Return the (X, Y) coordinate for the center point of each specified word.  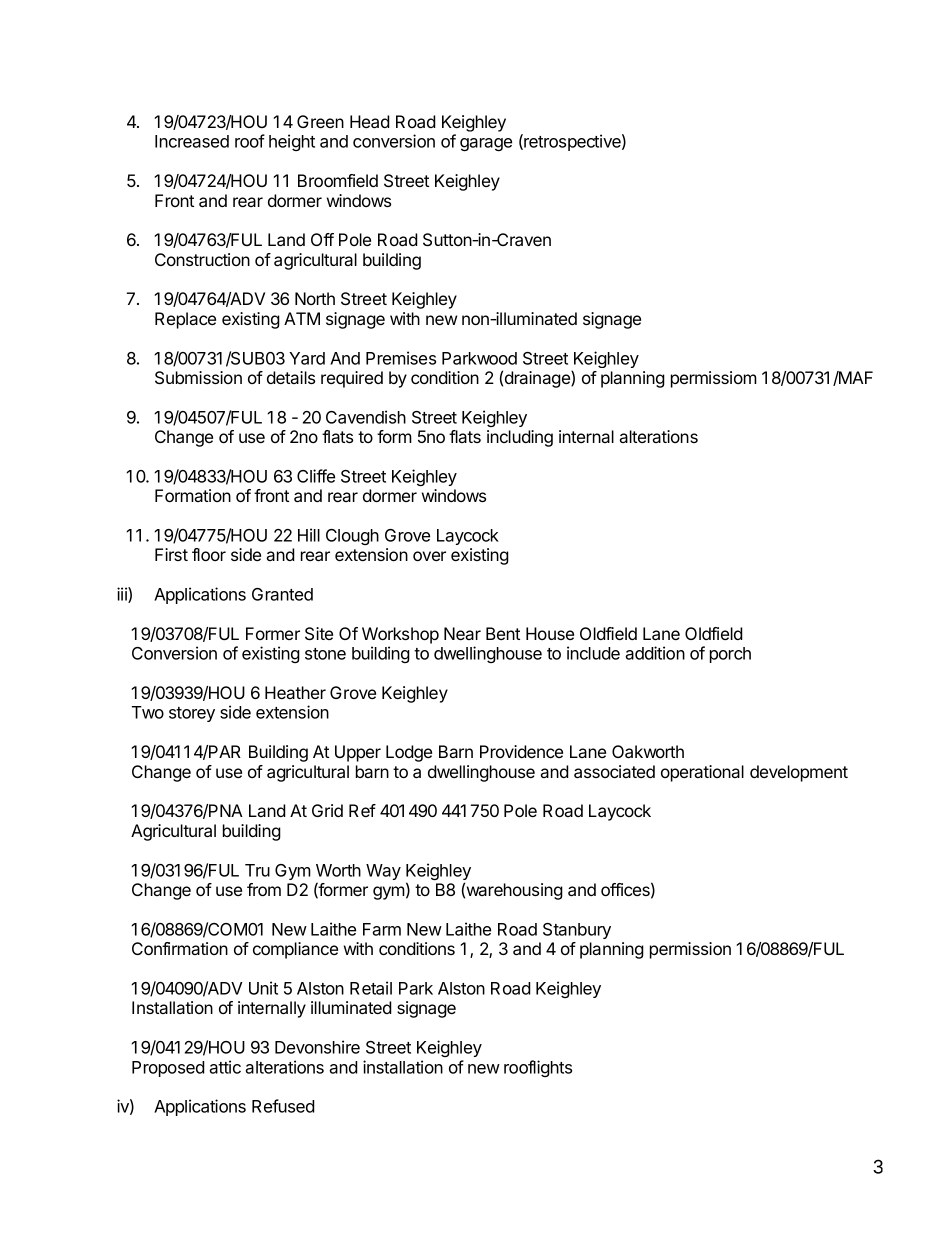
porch (730, 655)
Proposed (168, 1069)
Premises (401, 358)
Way (383, 872)
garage (486, 144)
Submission (198, 378)
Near (462, 633)
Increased (192, 141)
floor (209, 554)
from (264, 889)
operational (702, 773)
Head (370, 121)
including (520, 438)
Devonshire (317, 1047)
